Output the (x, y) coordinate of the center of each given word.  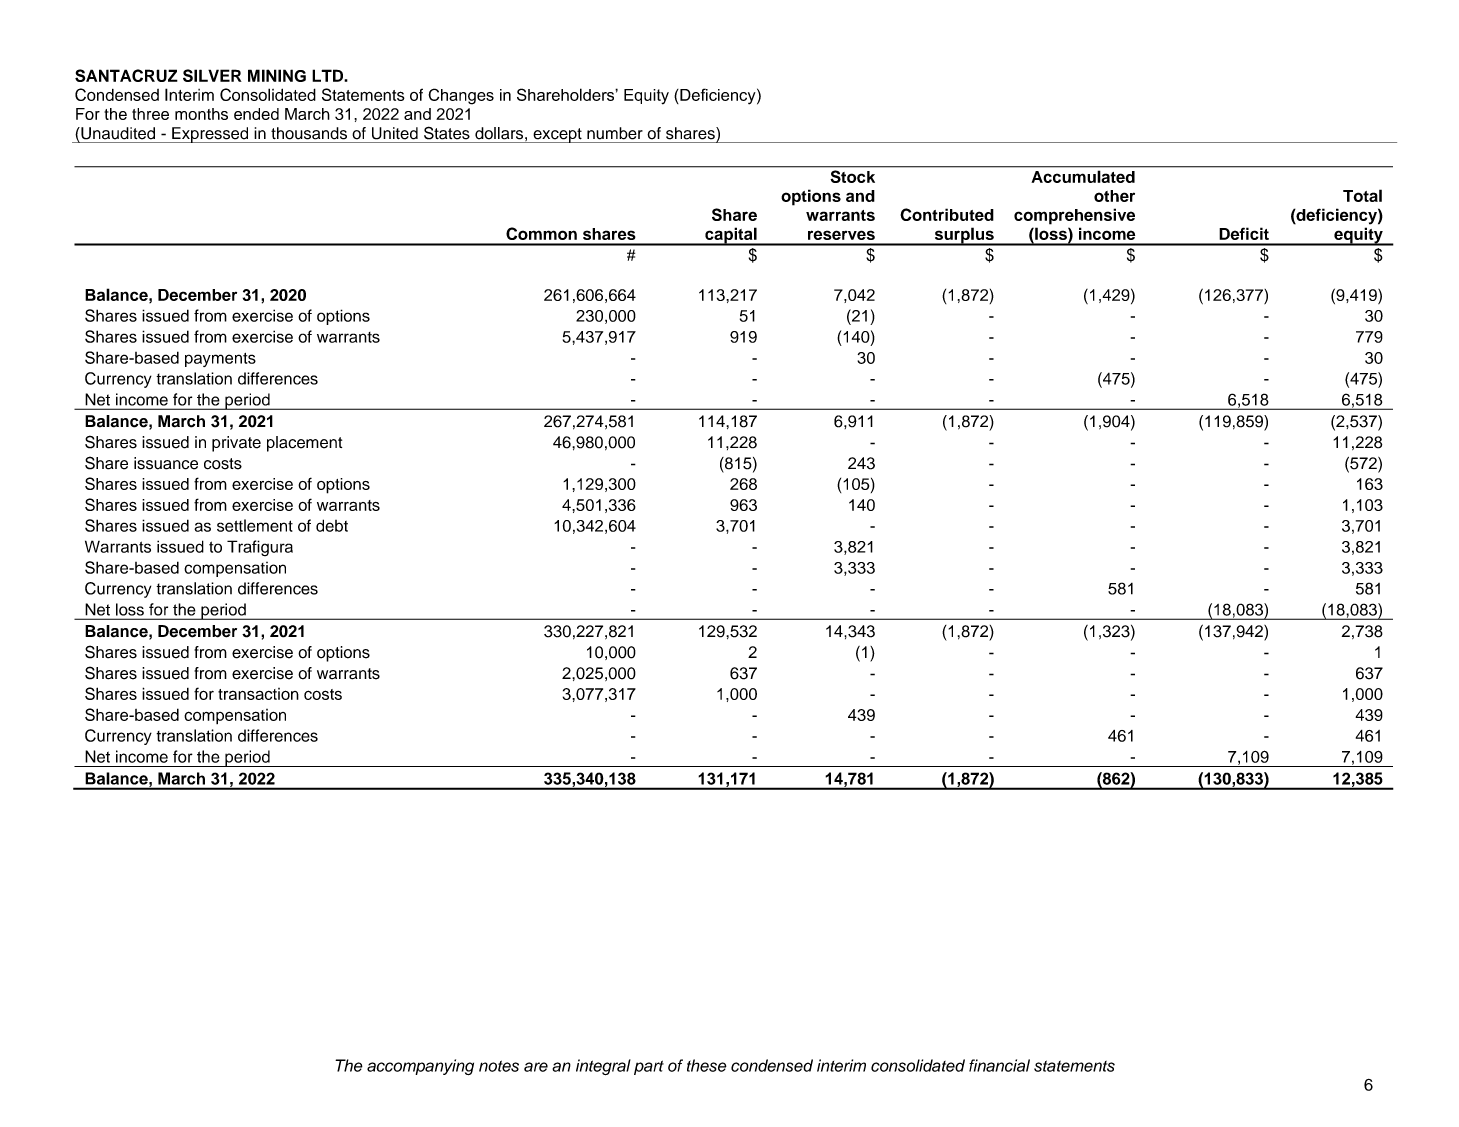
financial (999, 1065)
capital (731, 236)
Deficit (1244, 233)
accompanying (420, 1067)
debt (332, 525)
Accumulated (1083, 177)
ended (256, 114)
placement (304, 444)
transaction (258, 694)
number (615, 133)
